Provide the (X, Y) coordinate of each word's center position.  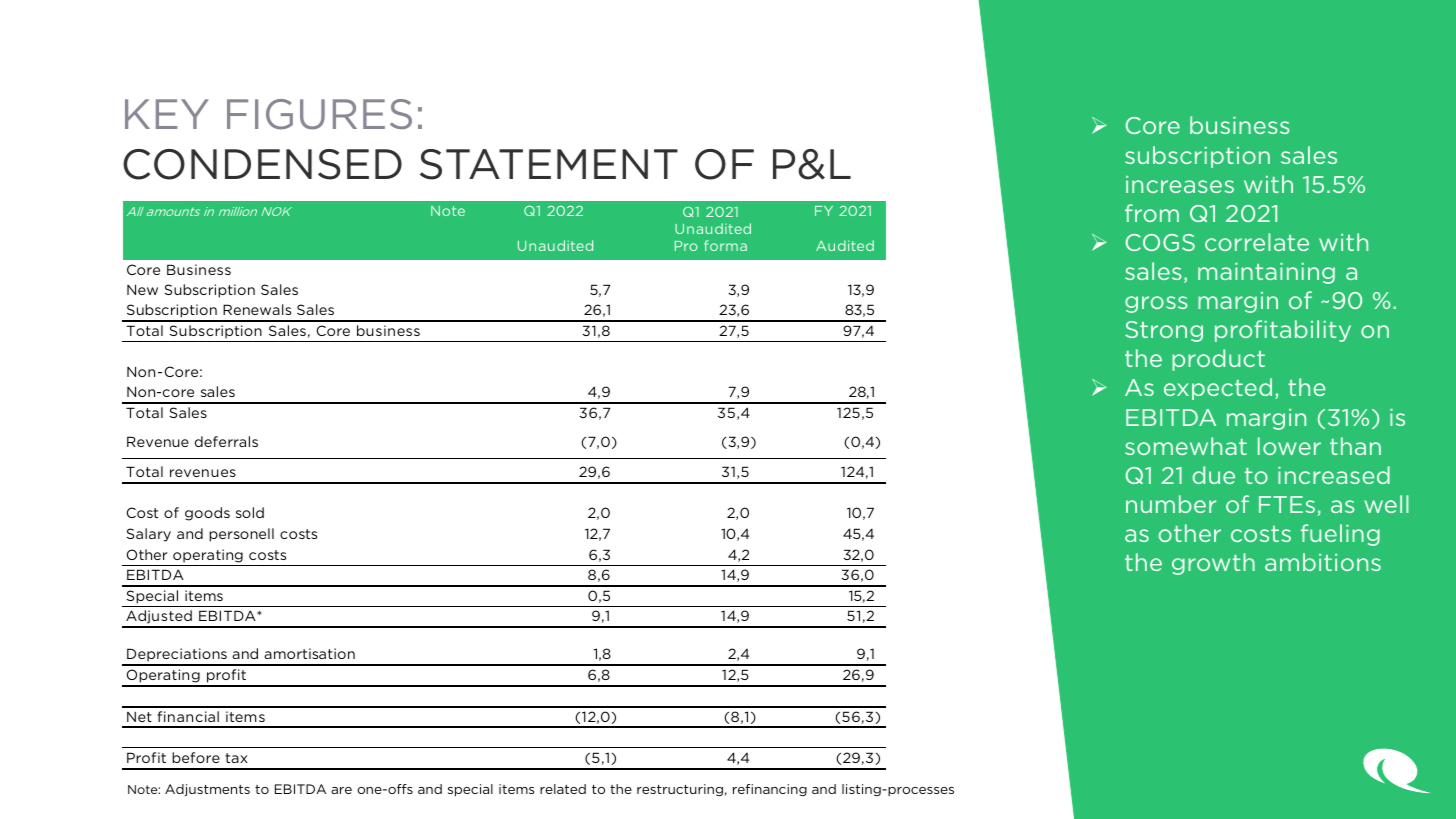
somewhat (1186, 446)
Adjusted (159, 618)
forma (725, 245)
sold (250, 512)
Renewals (257, 309)
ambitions (1323, 562)
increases (1180, 184)
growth (1213, 564)
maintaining (1266, 273)
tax (236, 758)
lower (1289, 446)
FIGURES (319, 114)
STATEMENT (549, 164)
